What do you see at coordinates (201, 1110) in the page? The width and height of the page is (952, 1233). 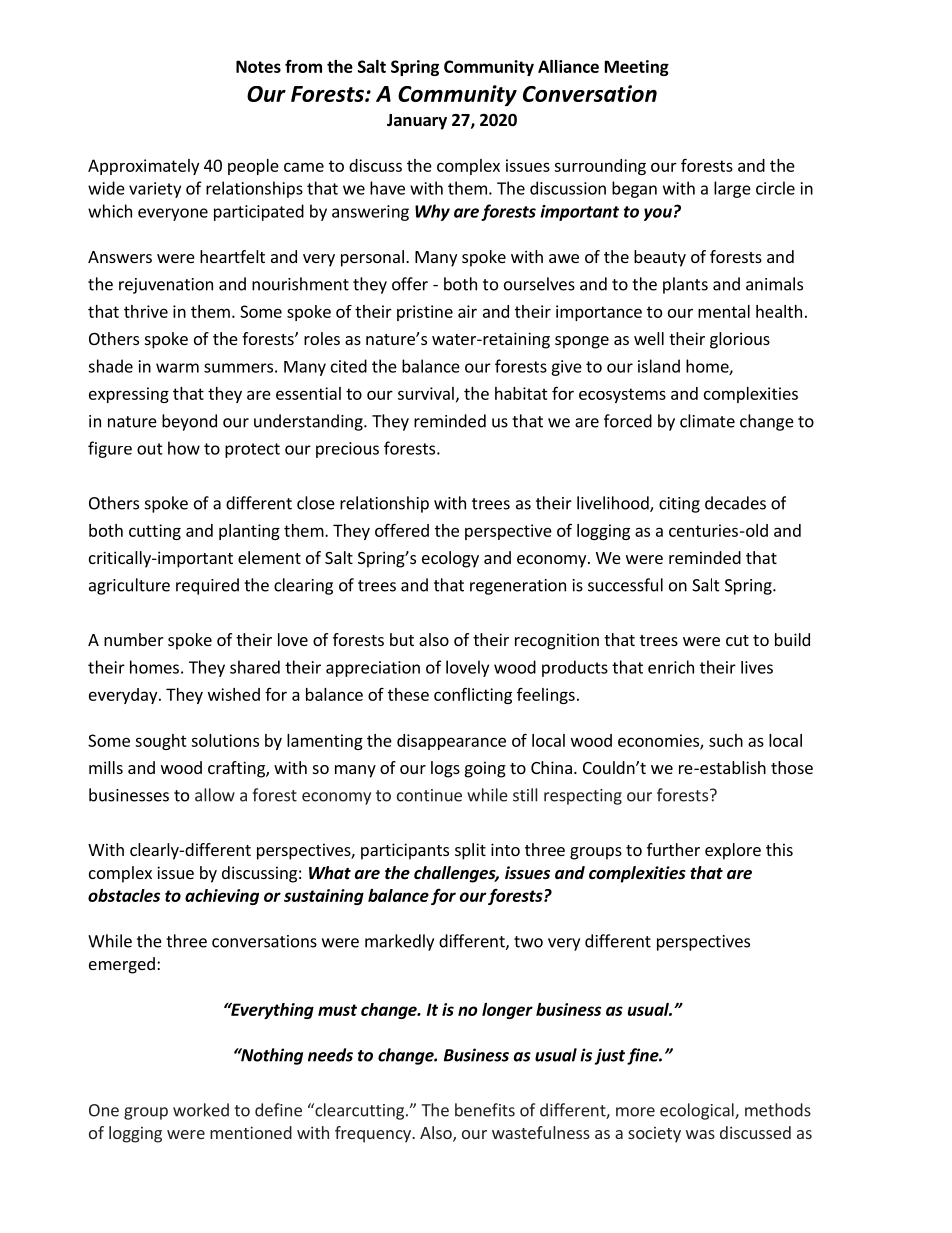 I see `worked` at bounding box center [201, 1110].
